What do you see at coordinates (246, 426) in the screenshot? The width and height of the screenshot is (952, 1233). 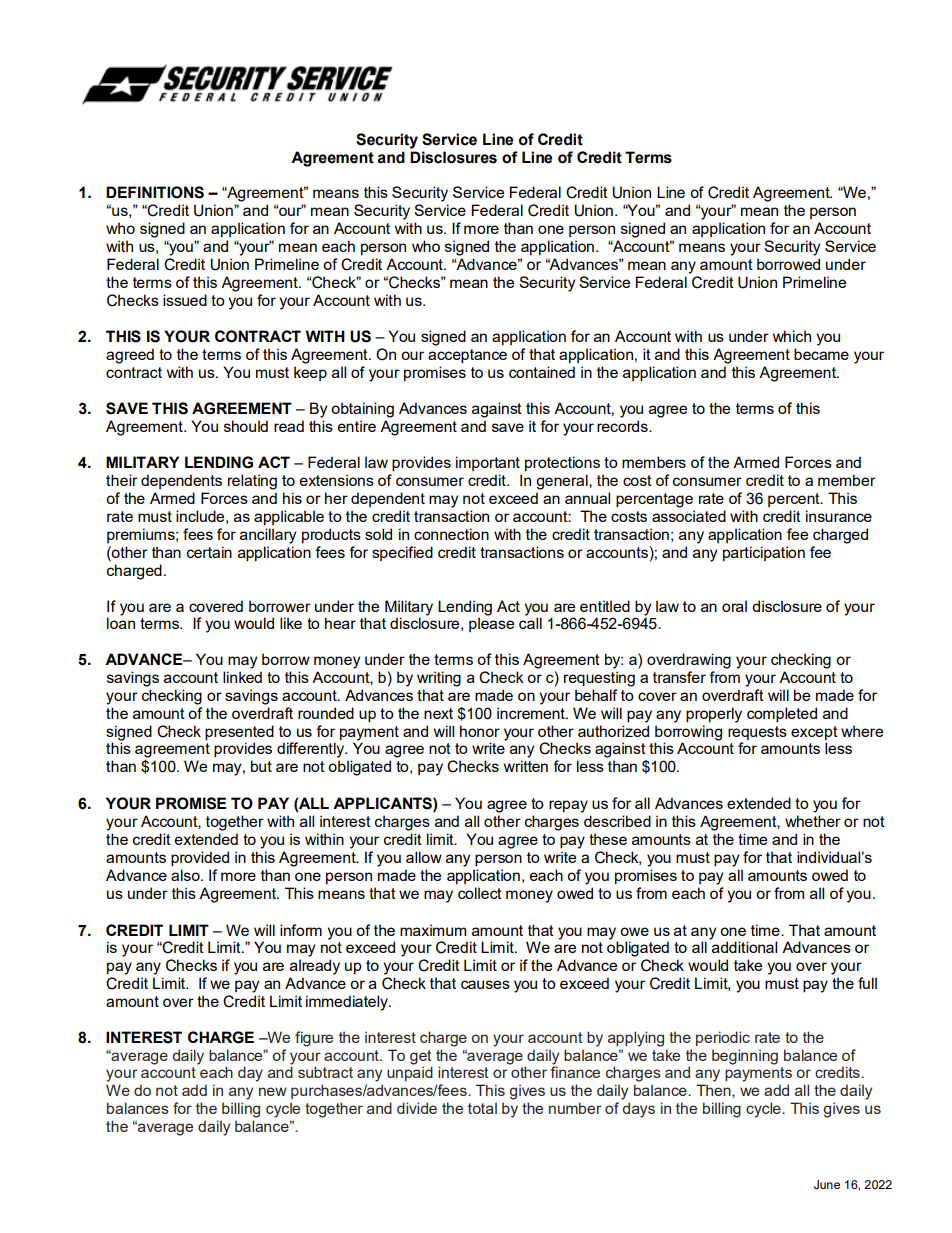 I see `should` at bounding box center [246, 426].
